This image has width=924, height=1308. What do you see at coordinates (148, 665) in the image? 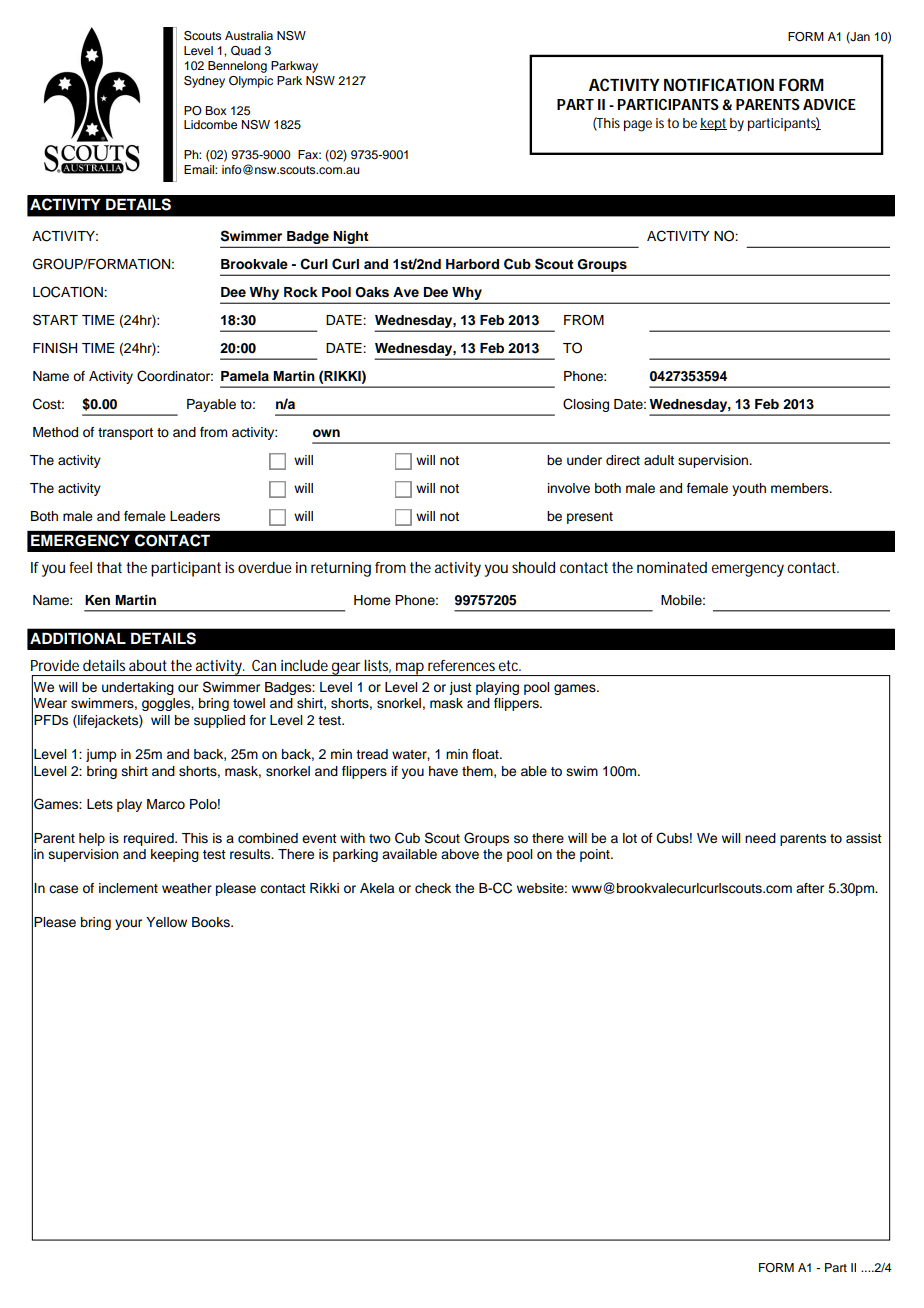
I see `about` at bounding box center [148, 665].
